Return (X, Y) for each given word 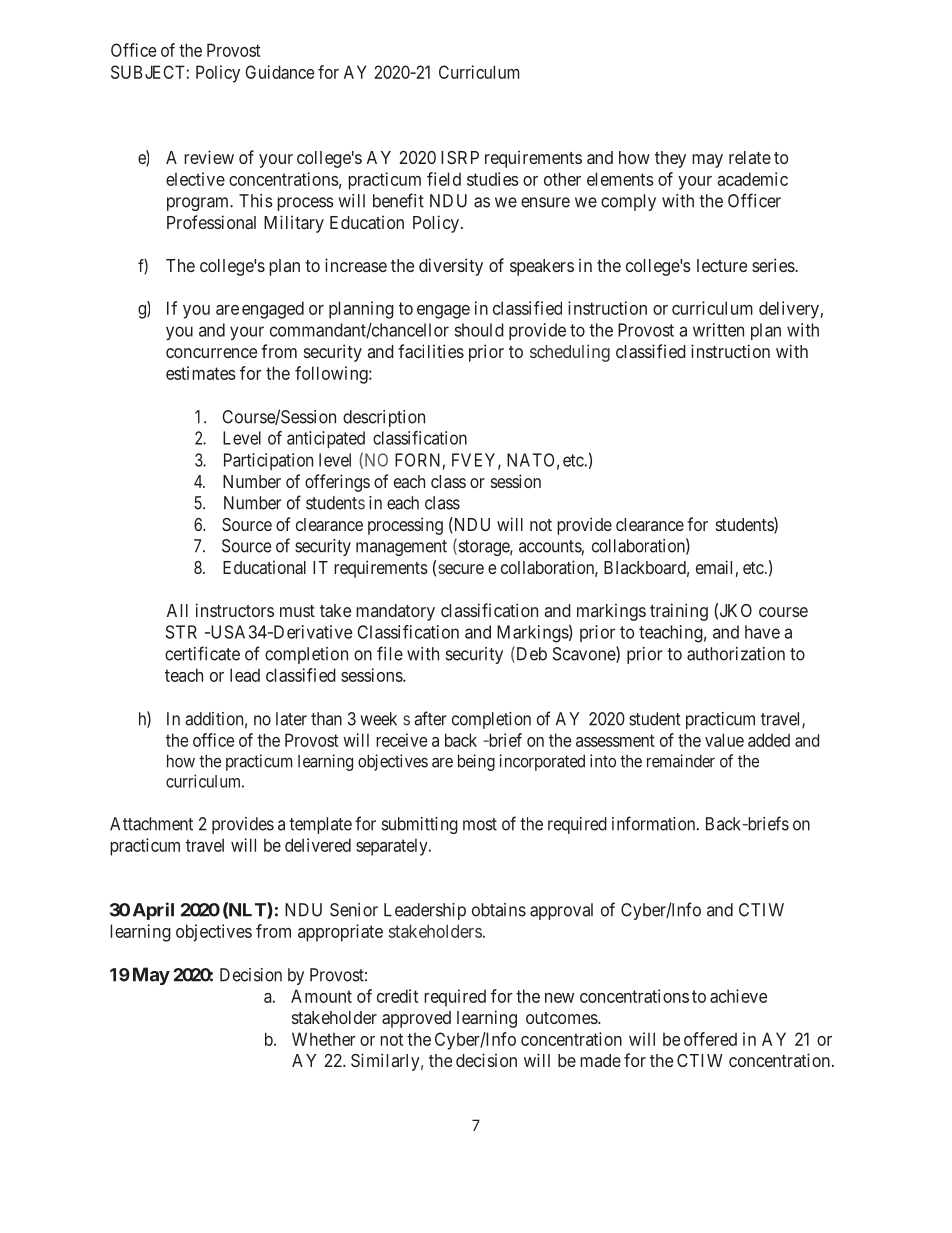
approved (416, 1019)
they (670, 159)
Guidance (279, 72)
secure (461, 569)
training (679, 612)
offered (710, 1039)
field (444, 179)
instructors (235, 610)
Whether (324, 1039)
